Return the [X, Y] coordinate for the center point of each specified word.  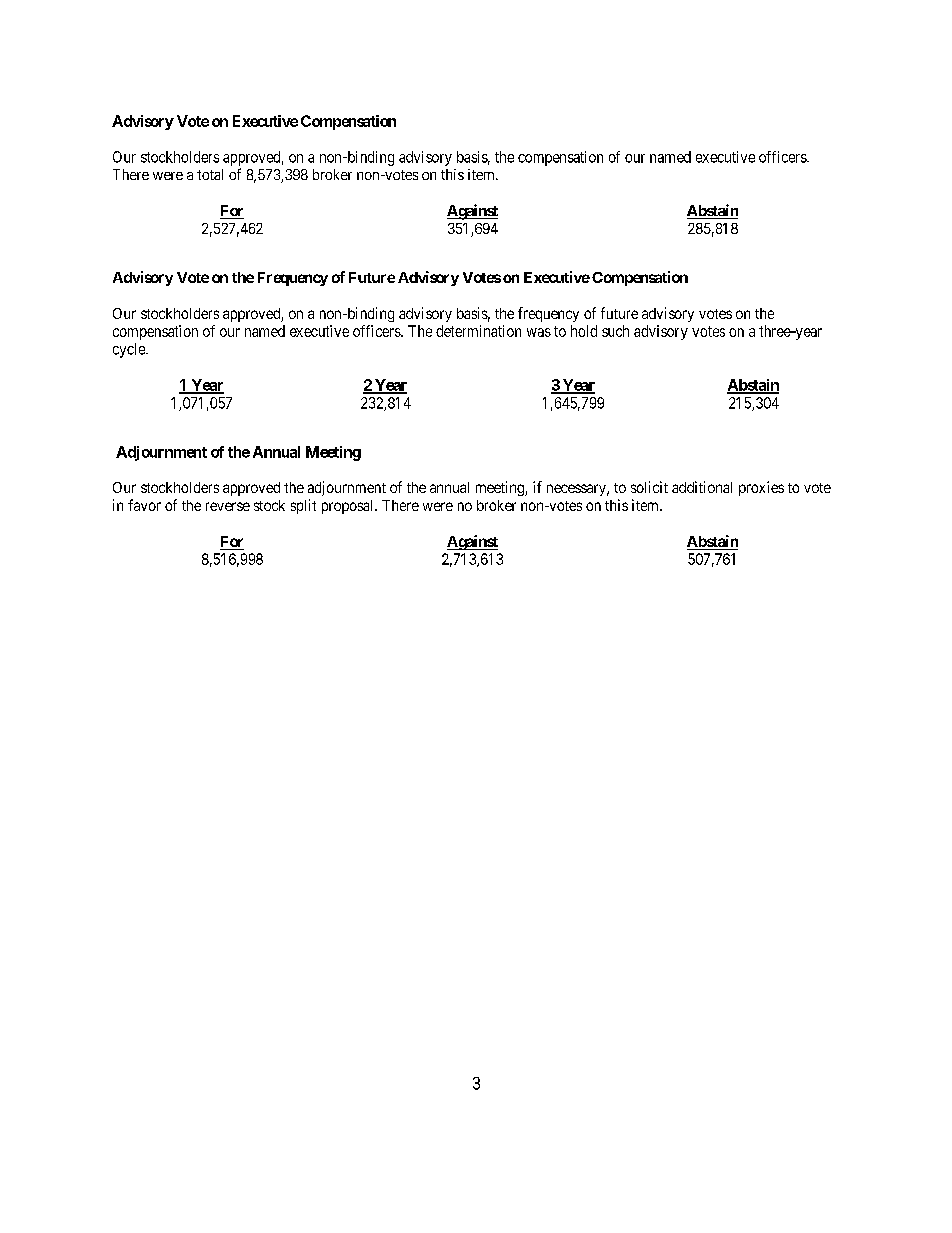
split [303, 506]
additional [702, 487]
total [210, 174]
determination [478, 331]
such [615, 331]
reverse [228, 506]
